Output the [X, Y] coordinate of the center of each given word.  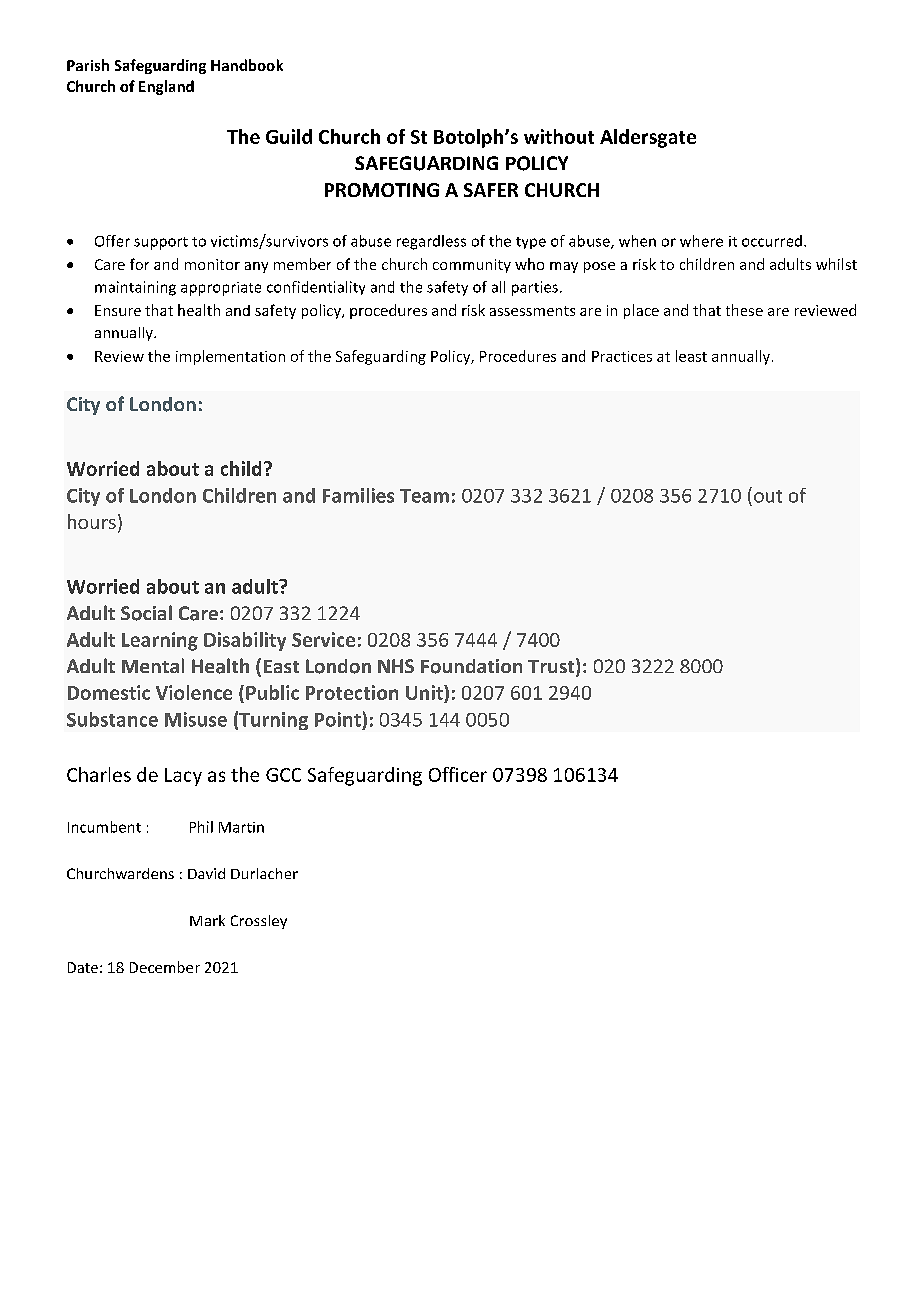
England [166, 87]
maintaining [135, 288]
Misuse [196, 719]
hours [92, 521]
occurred [772, 241]
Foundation [471, 666]
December [165, 967]
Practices [622, 356]
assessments [532, 311]
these [744, 310]
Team [424, 496]
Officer [458, 774]
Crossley [259, 922]
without [559, 136]
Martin [241, 827]
